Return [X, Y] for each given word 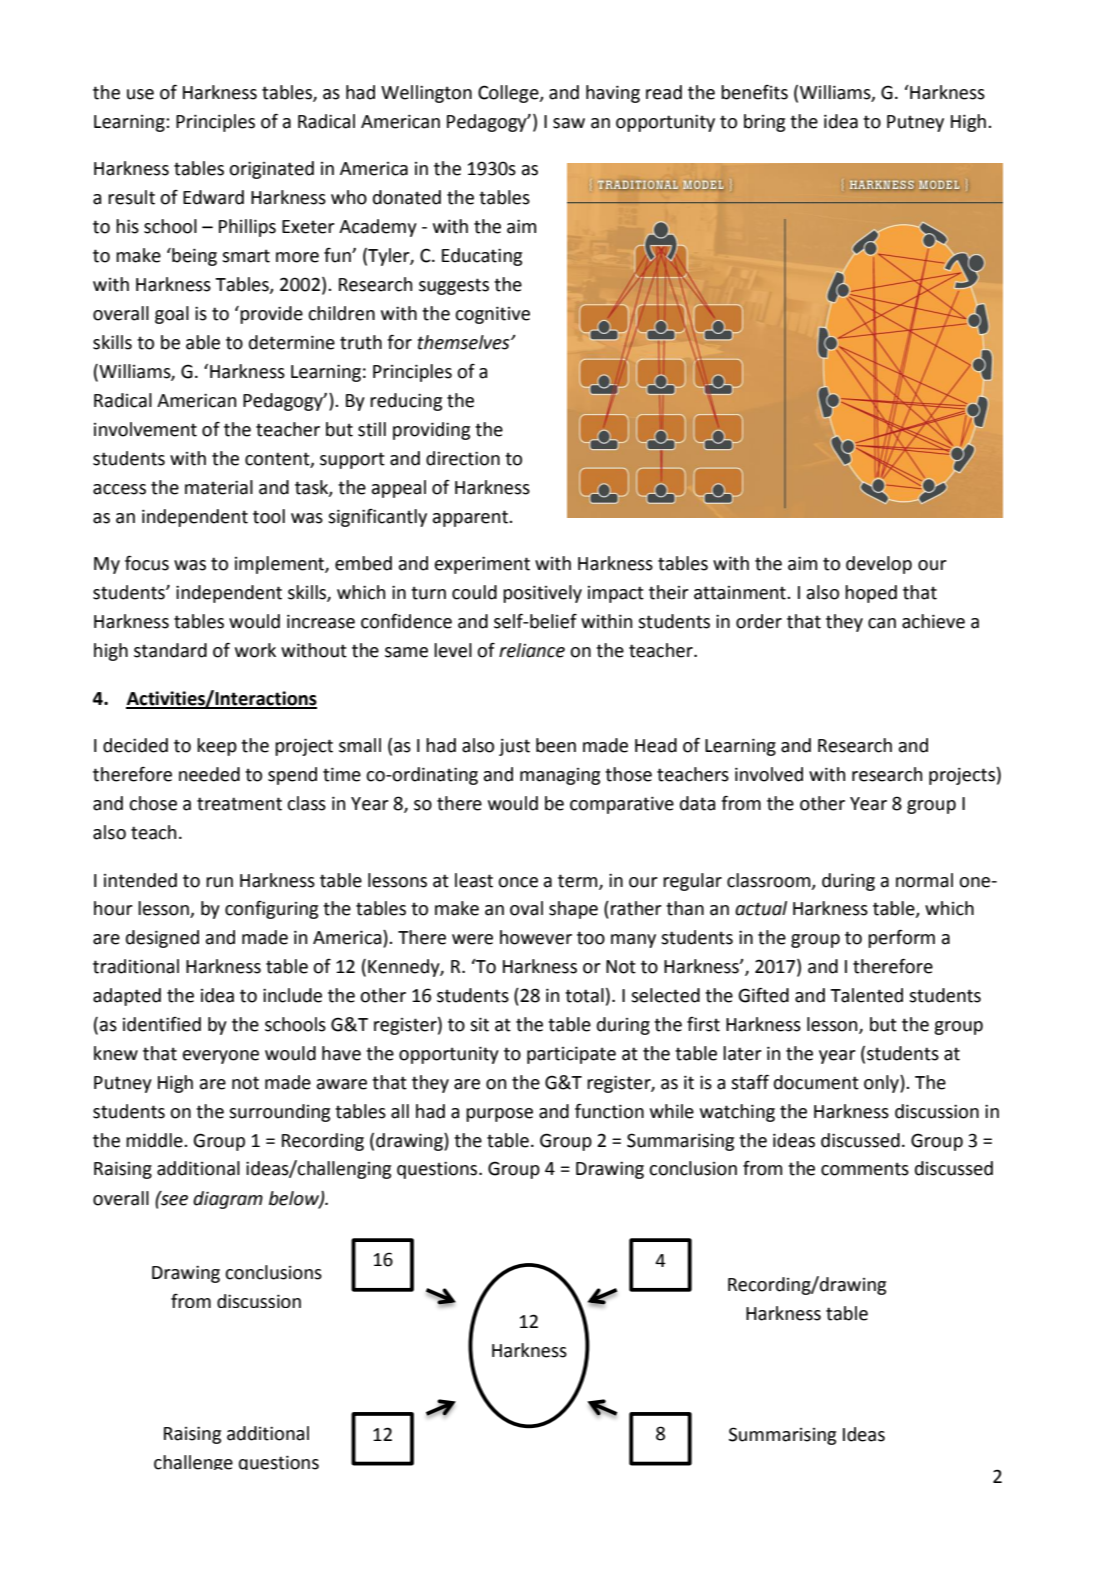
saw [569, 123]
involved [769, 774]
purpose [499, 1115]
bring [764, 123]
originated [271, 170]
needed [209, 774]
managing [560, 776]
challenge [193, 1462]
